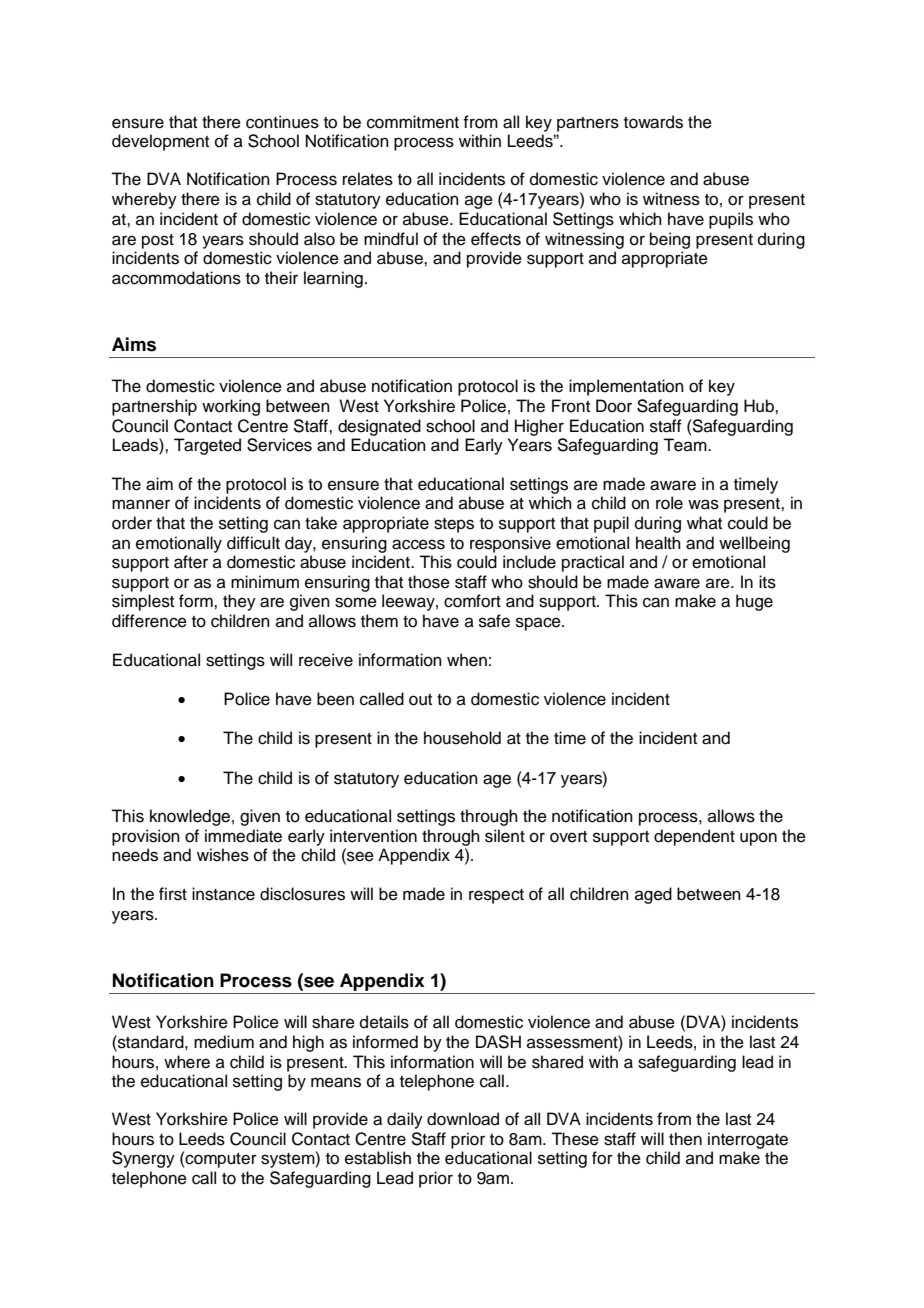  I want to click on development, so click(160, 142).
